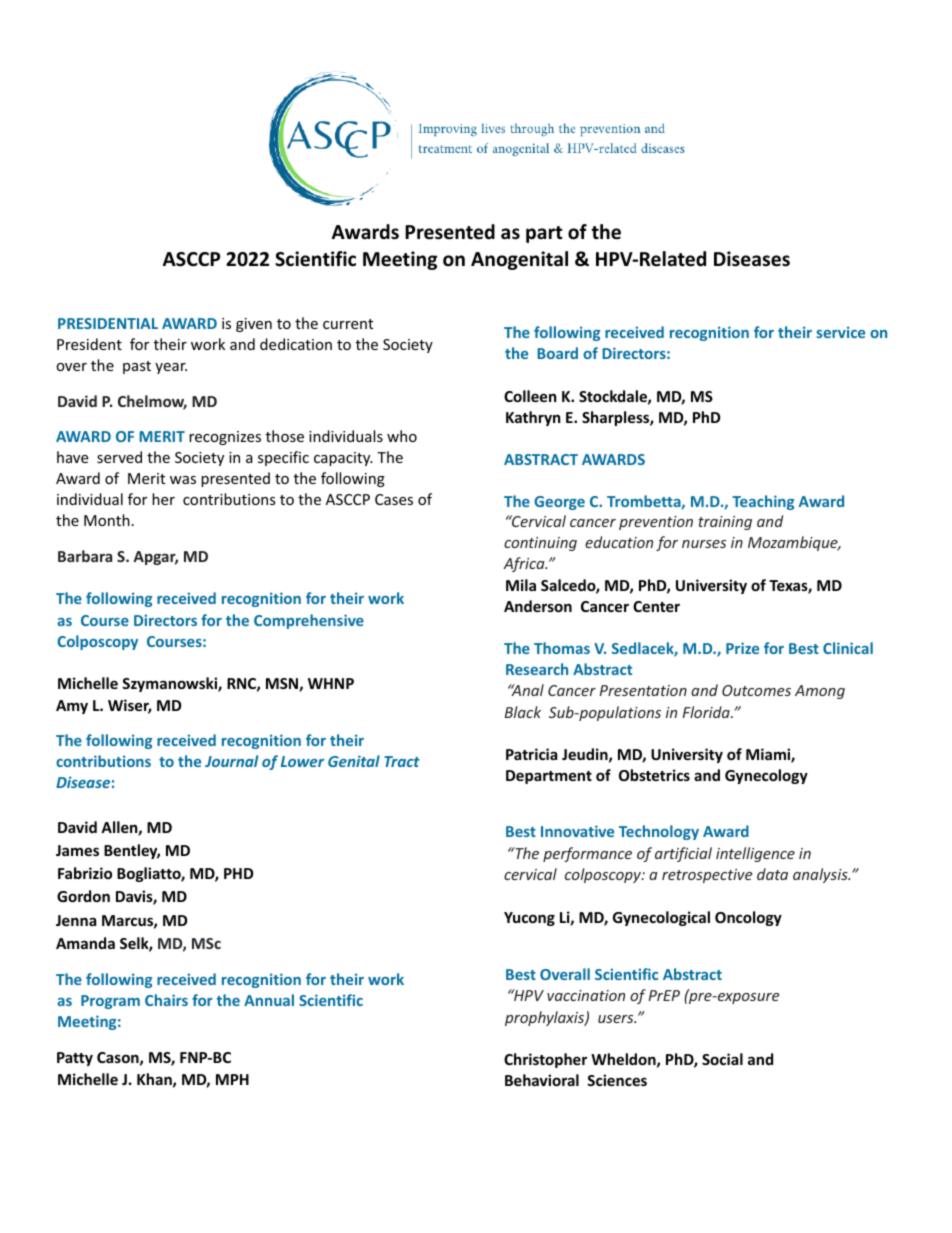 The width and height of the screenshot is (952, 1233). I want to click on Jenna, so click(76, 920).
